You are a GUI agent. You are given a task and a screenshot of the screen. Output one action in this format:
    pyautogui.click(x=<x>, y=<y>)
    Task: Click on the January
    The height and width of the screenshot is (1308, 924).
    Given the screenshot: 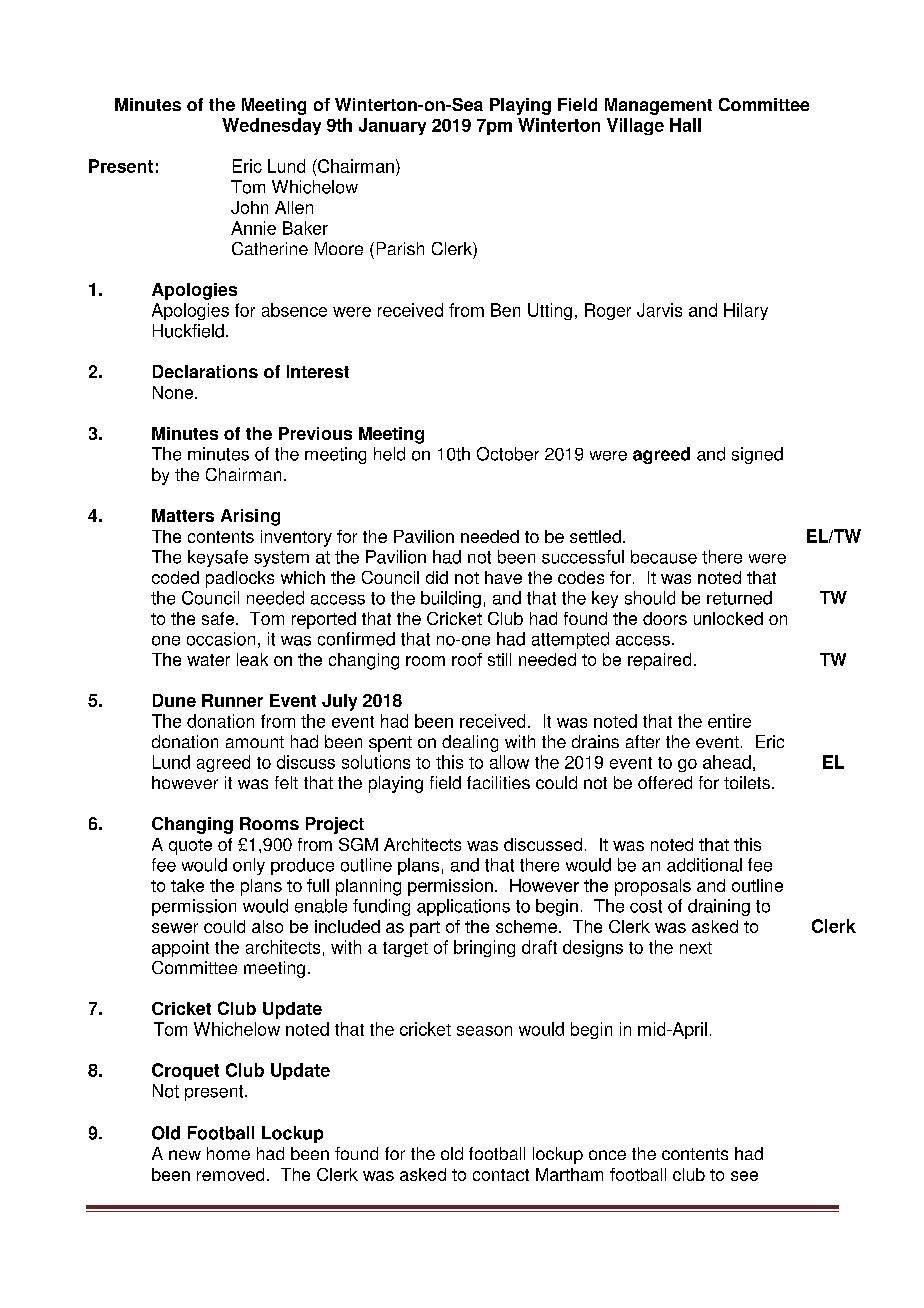 What is the action you would take?
    pyautogui.click(x=392, y=126)
